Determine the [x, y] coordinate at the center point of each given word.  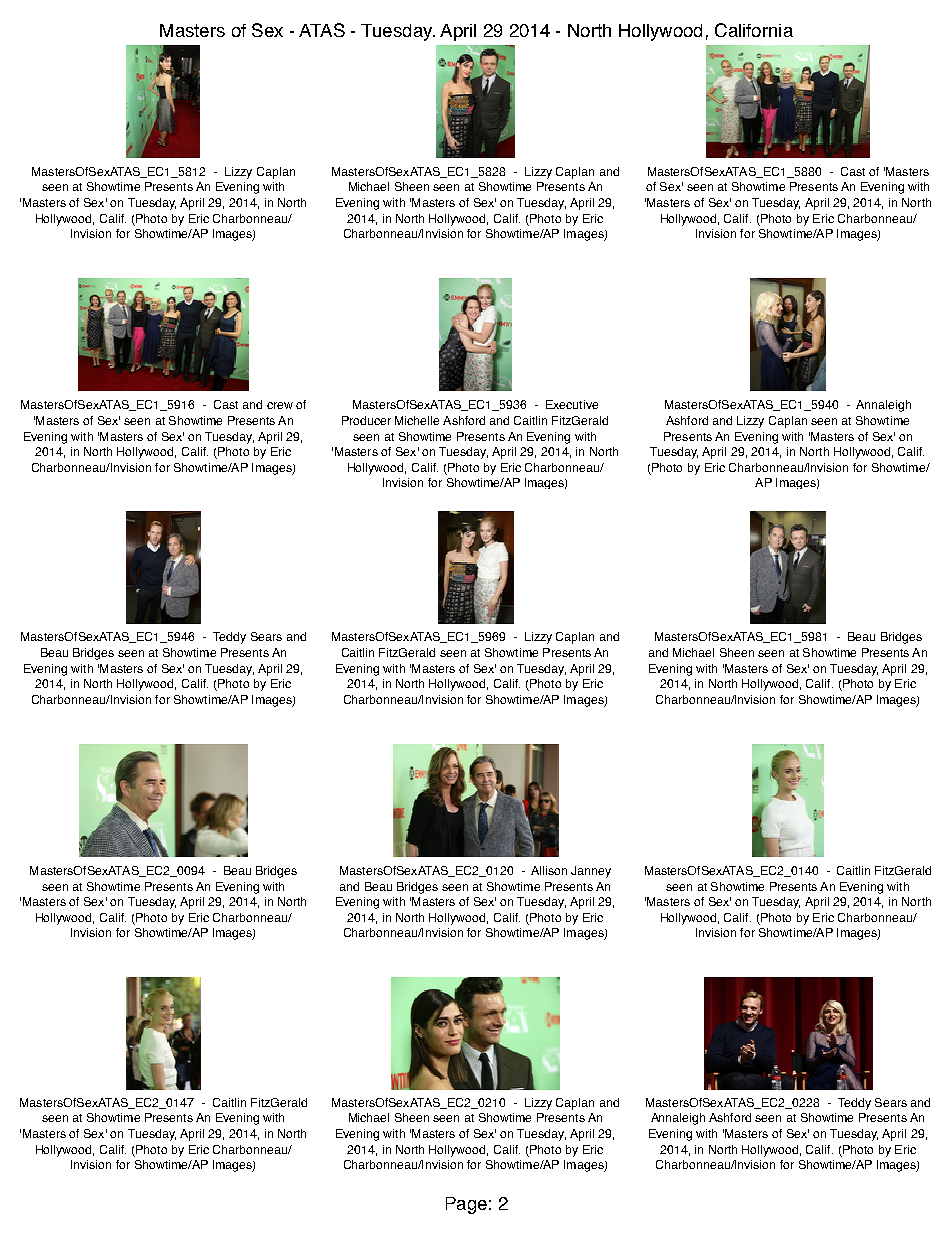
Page [466, 1205]
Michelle [417, 420]
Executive [572, 404]
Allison [549, 870]
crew [280, 405]
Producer [366, 420]
